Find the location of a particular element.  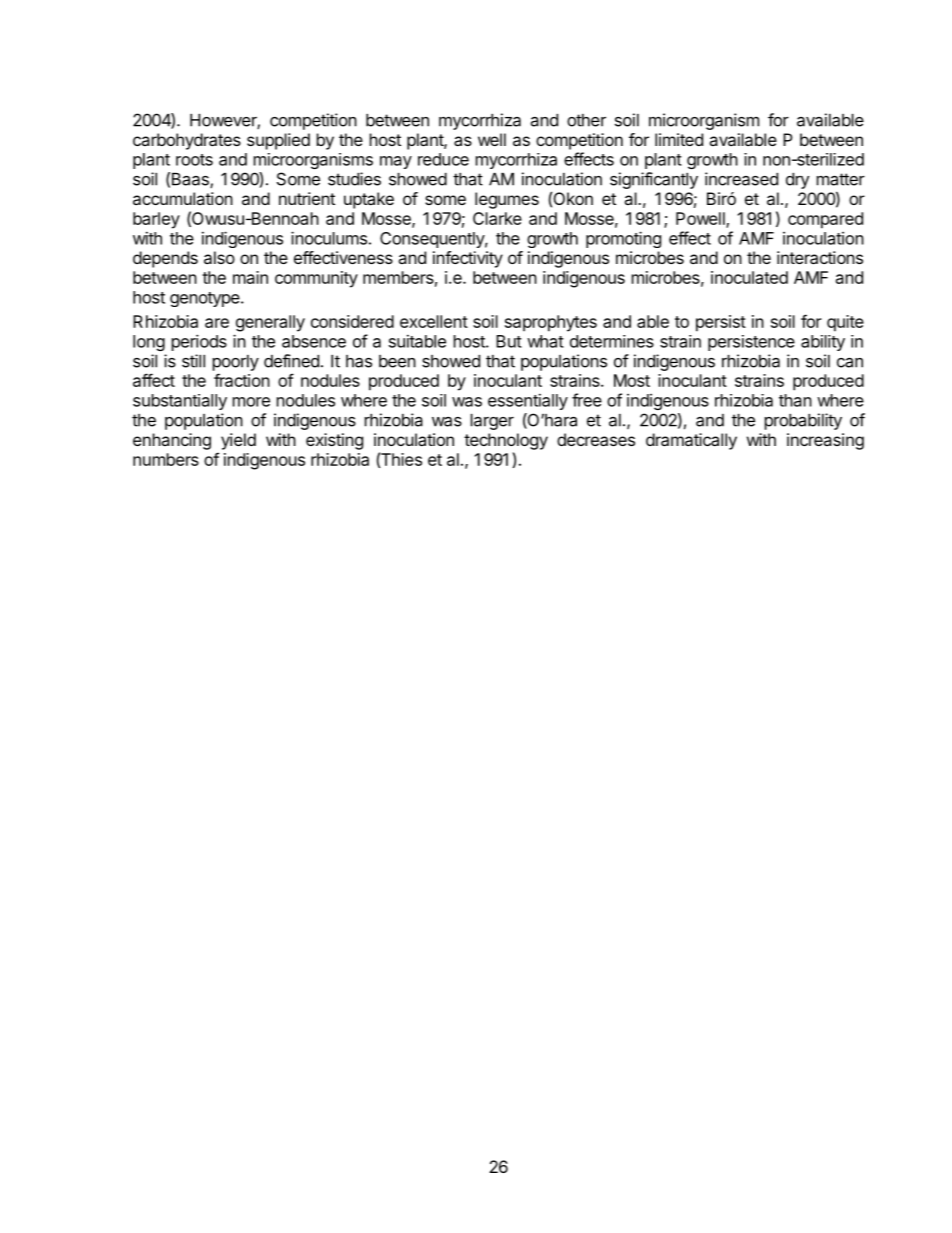

yield is located at coordinates (238, 441).
